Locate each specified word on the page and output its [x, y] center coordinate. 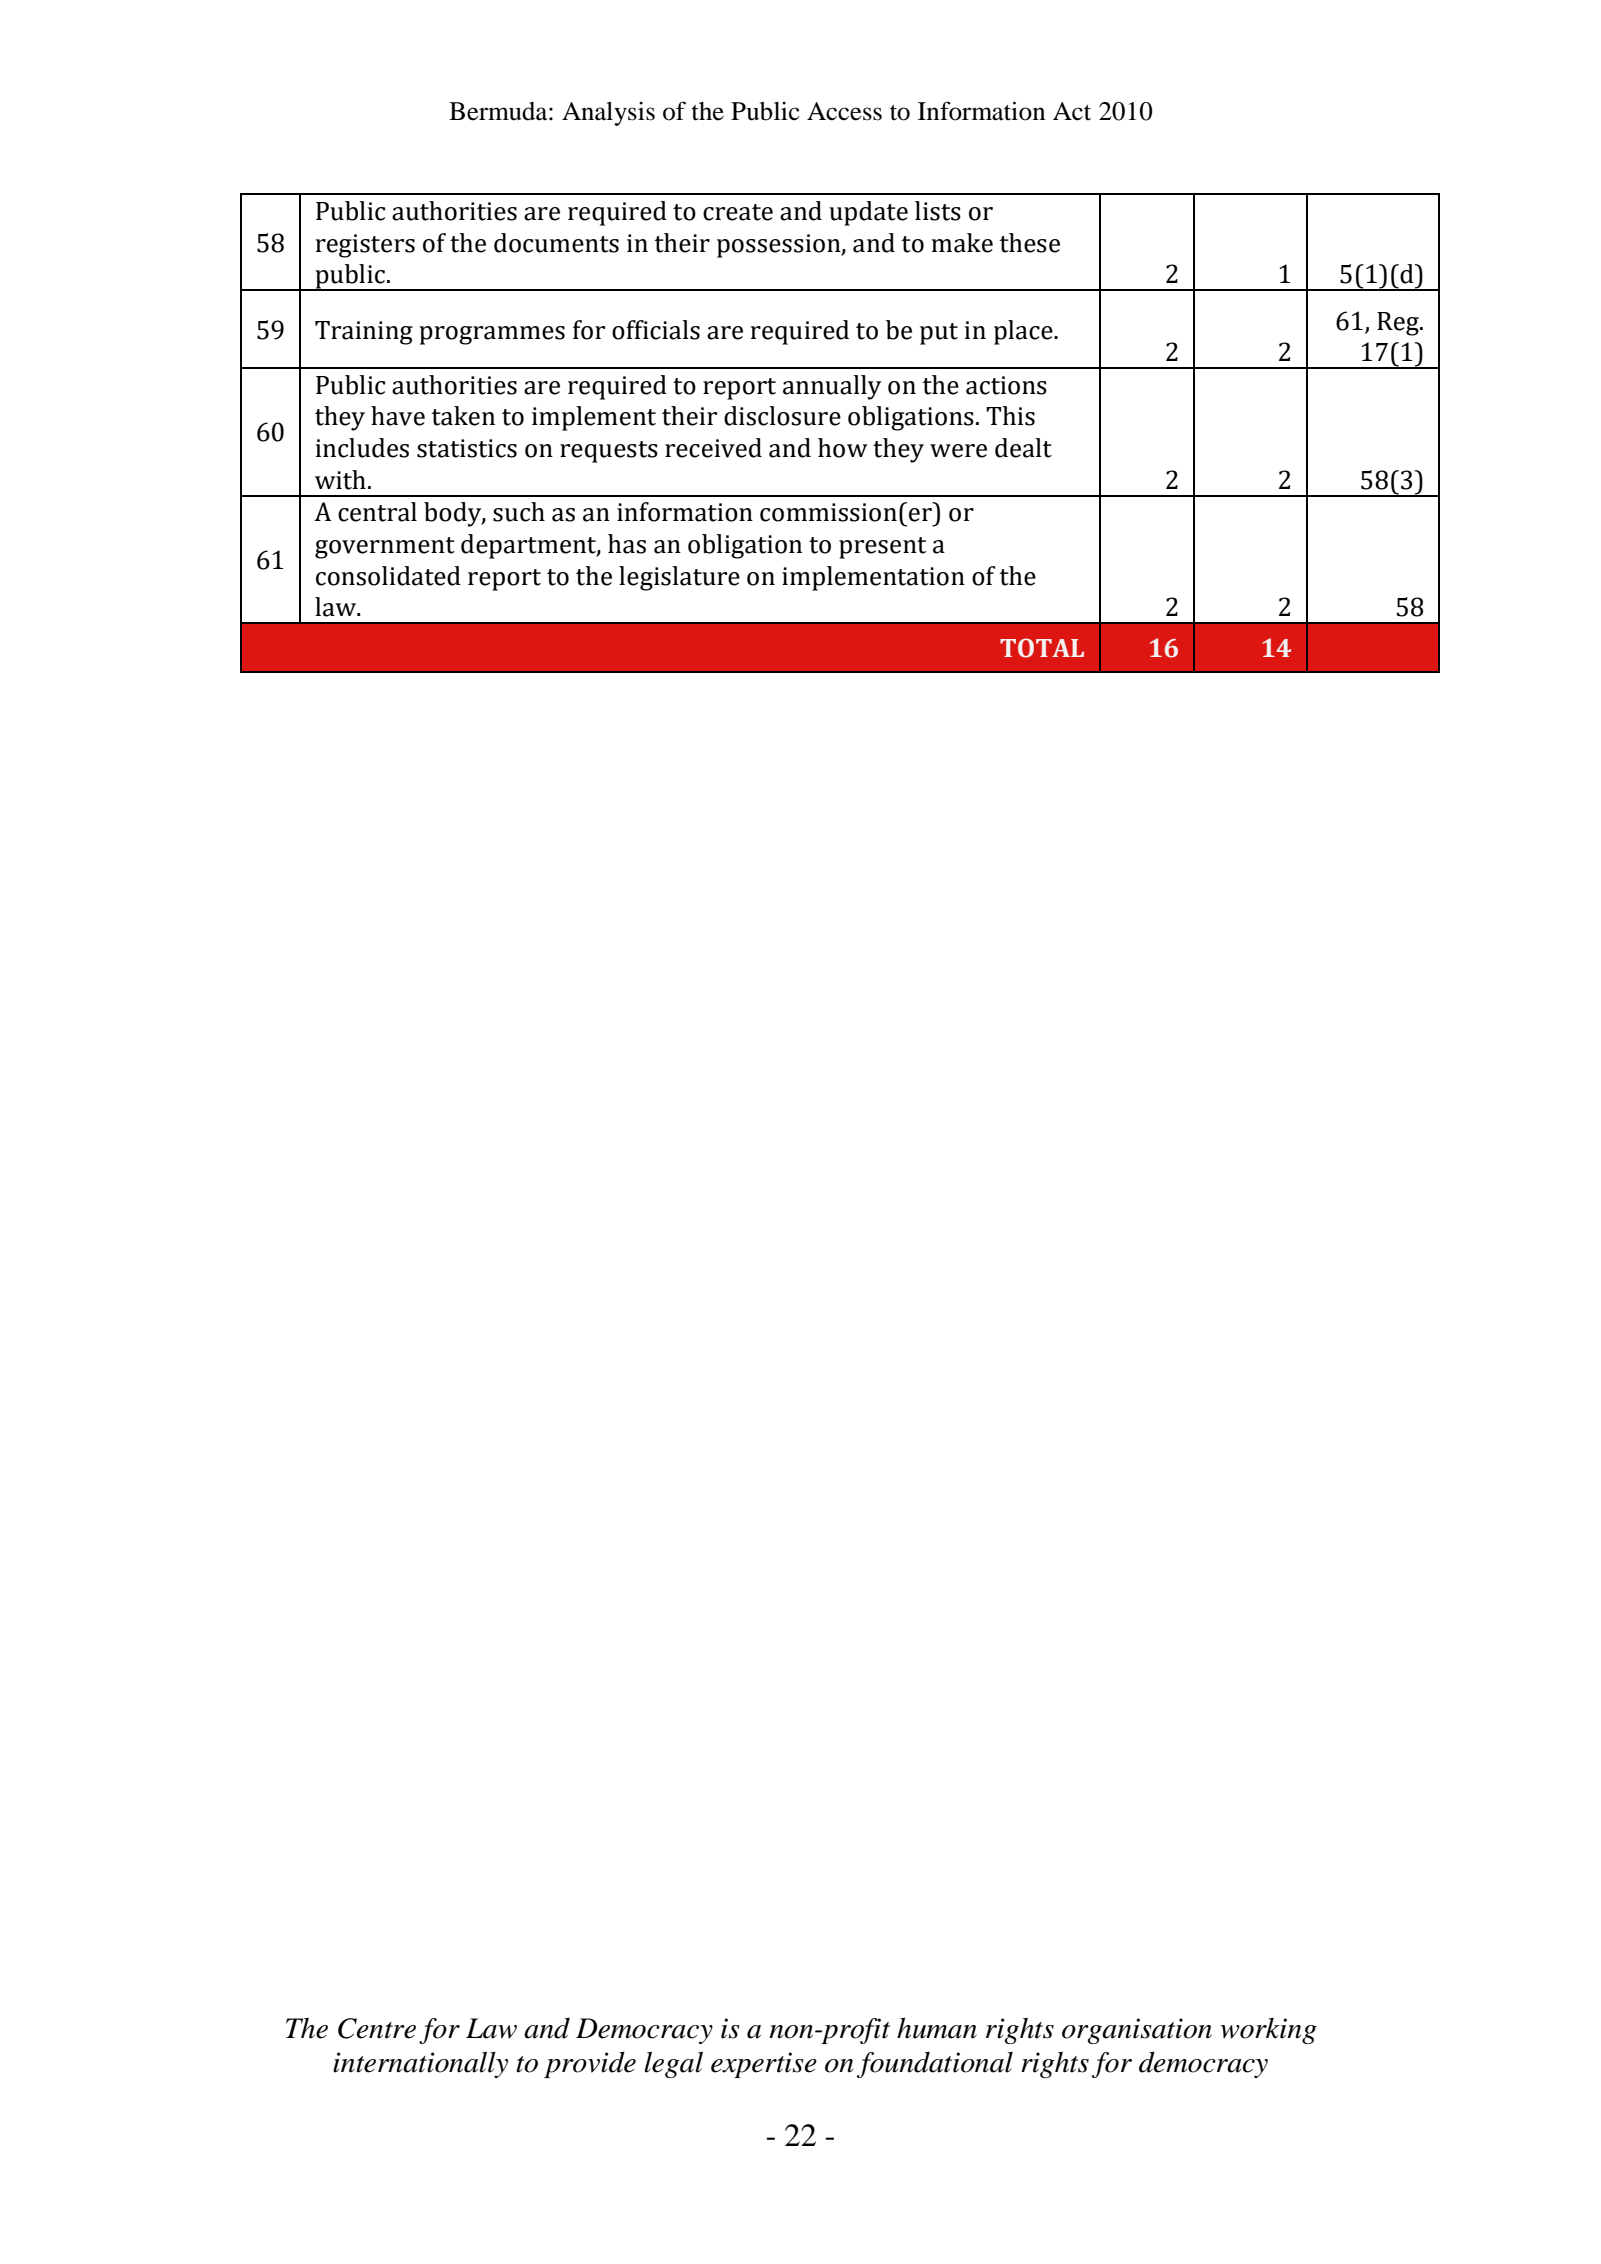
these [1029, 243]
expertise [764, 2065]
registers [365, 246]
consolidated [388, 576]
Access [844, 111]
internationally [420, 2065]
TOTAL [1042, 648]
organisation [1137, 2031]
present [882, 548]
